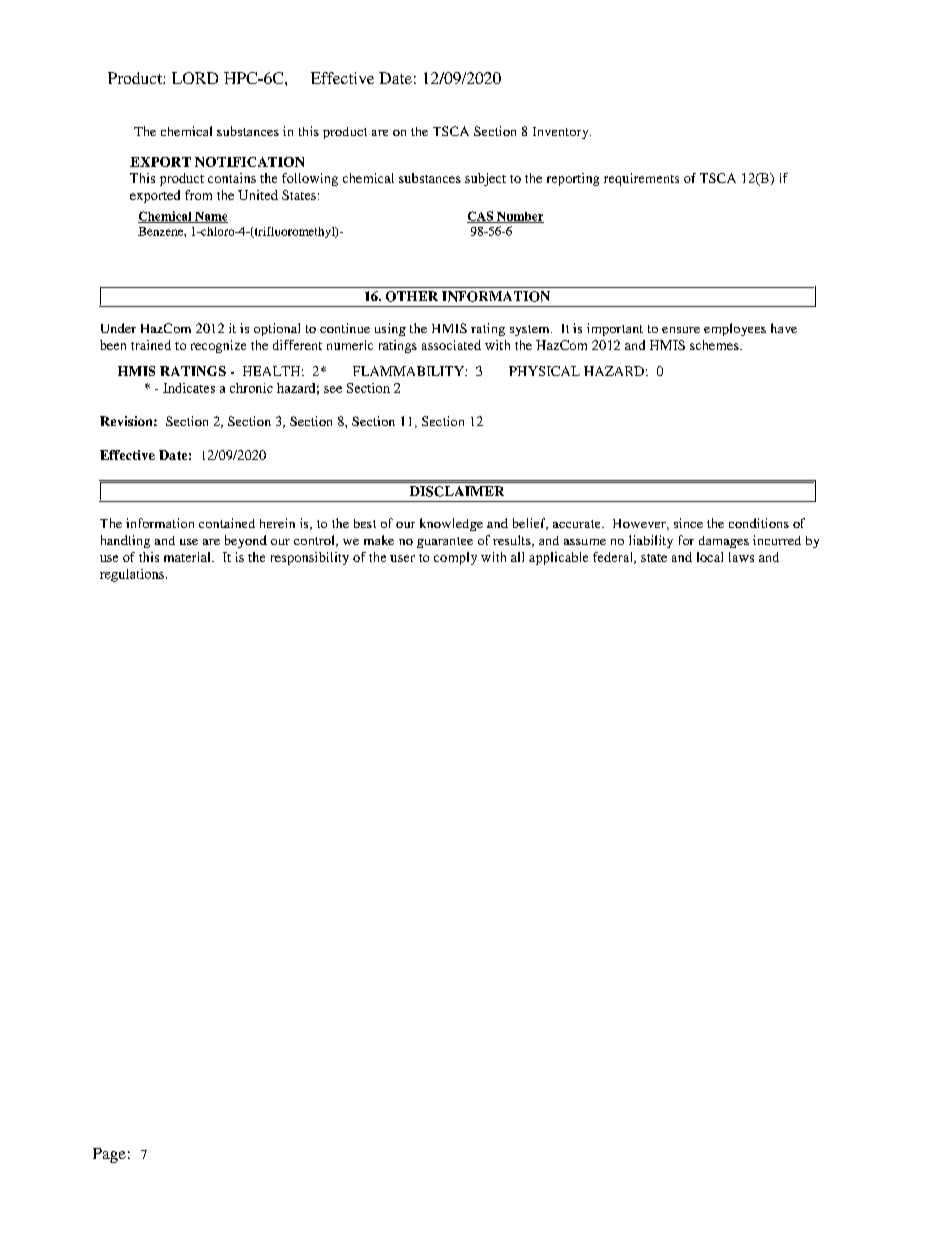 The width and height of the screenshot is (952, 1233). I want to click on material, so click(188, 557).
